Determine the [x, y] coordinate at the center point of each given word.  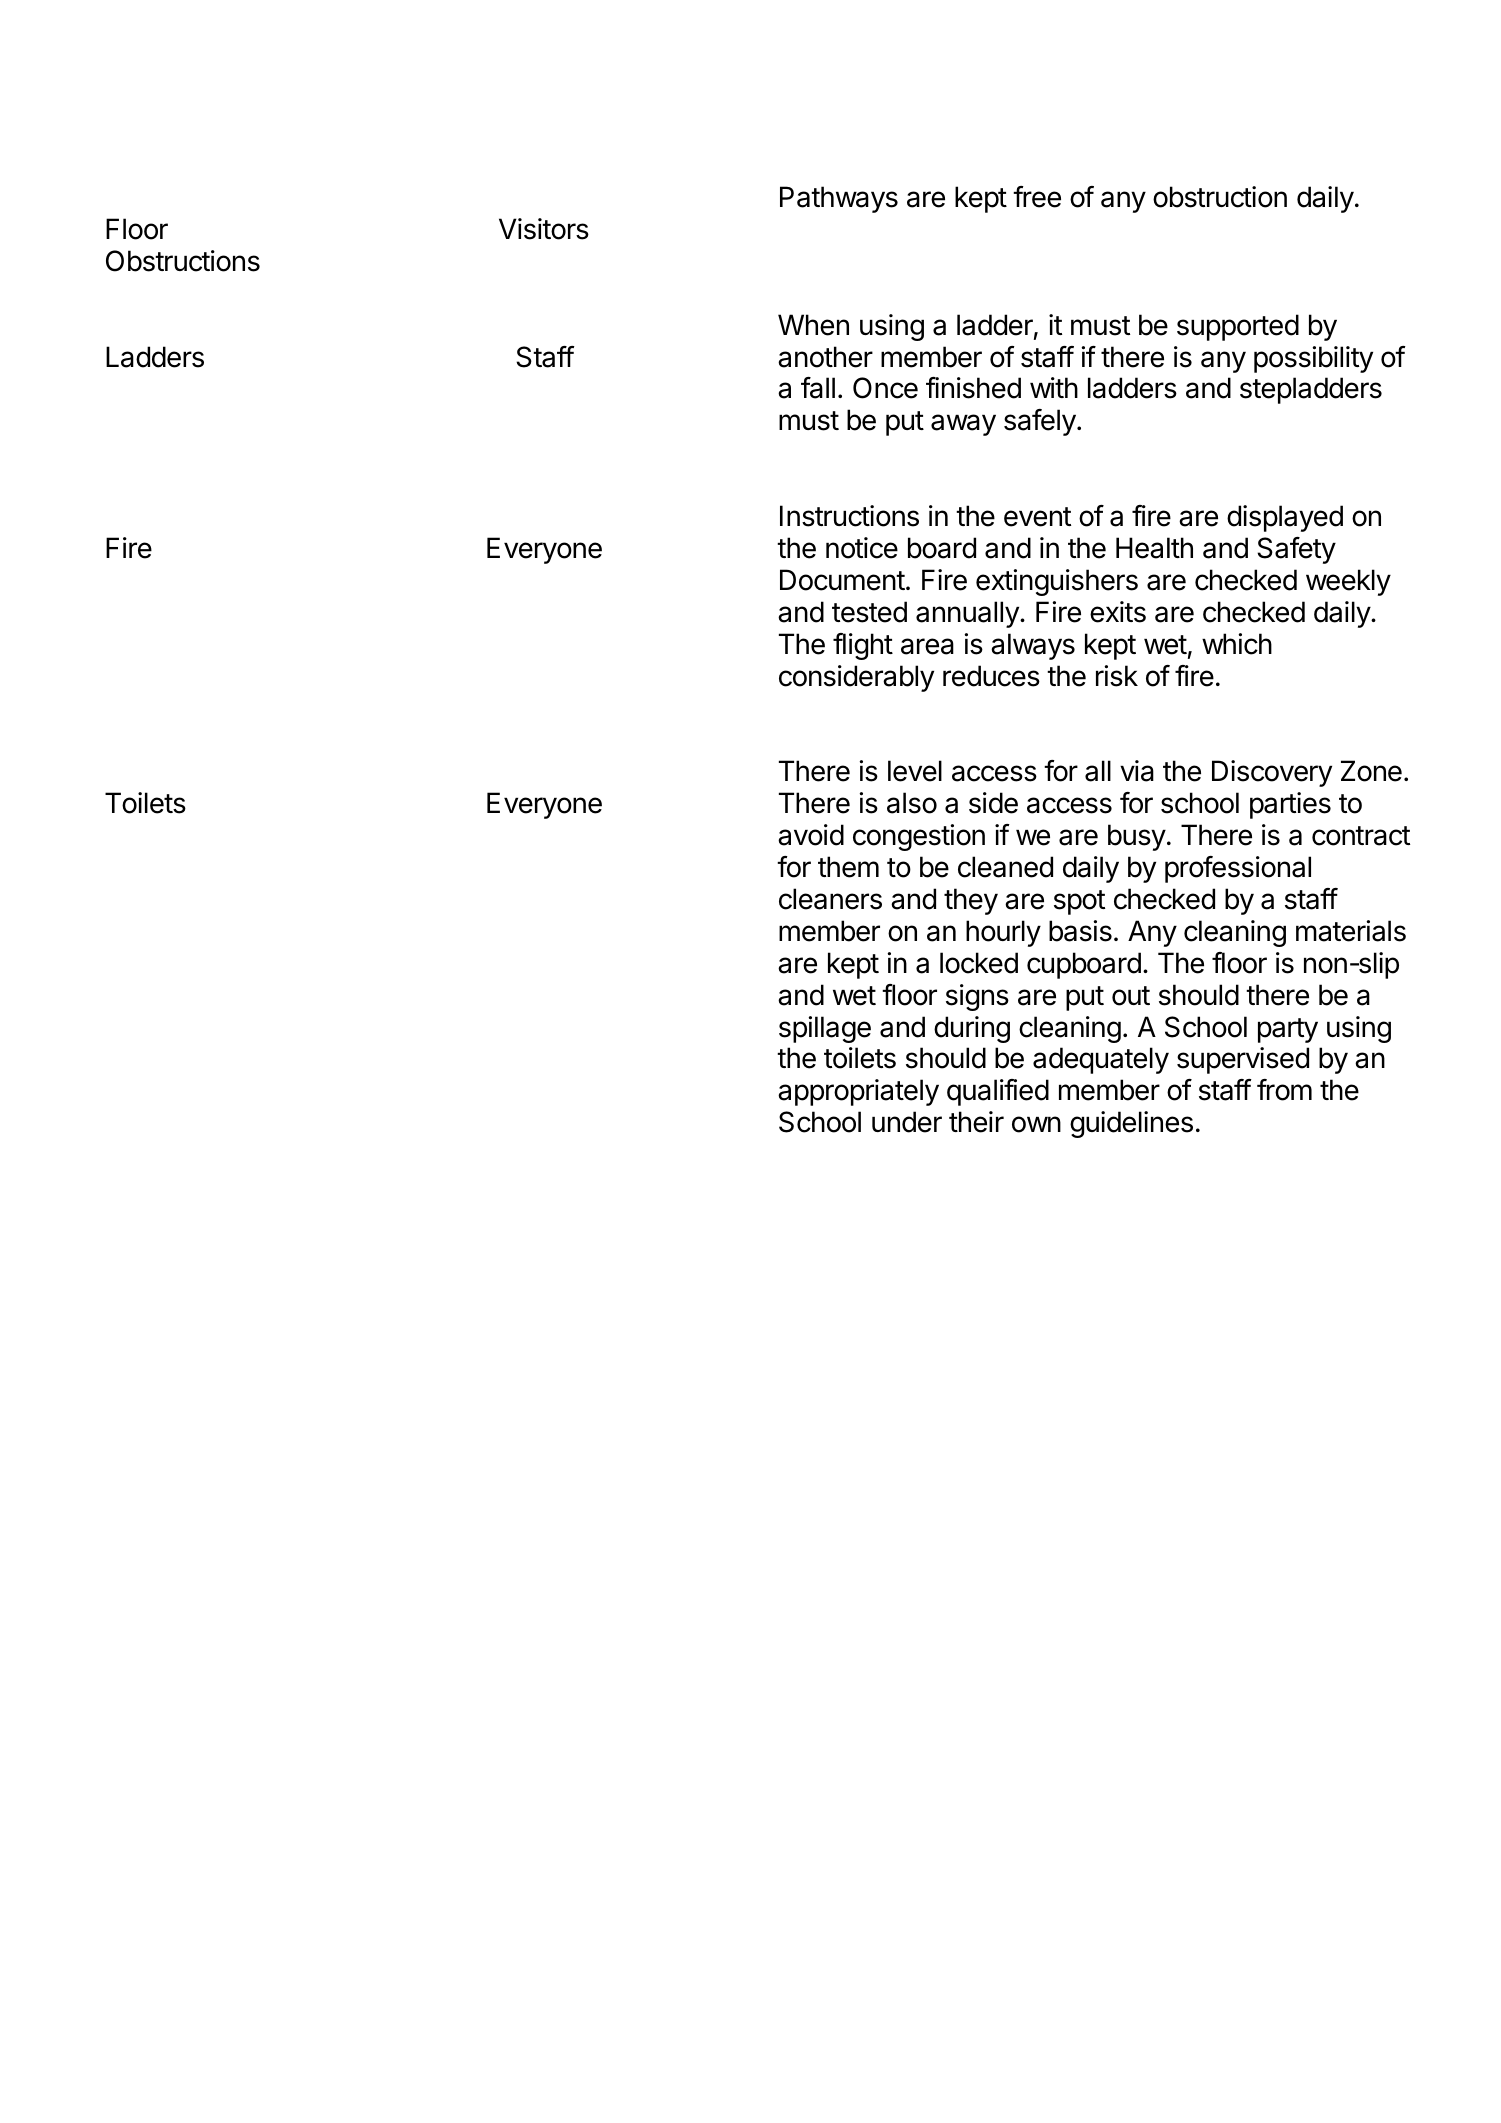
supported [1238, 327]
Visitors [544, 229]
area [927, 646]
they [971, 901]
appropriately [858, 1092]
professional [1238, 869]
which [1237, 644]
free [1037, 197]
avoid [811, 835]
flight [863, 646]
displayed [1285, 518]
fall [818, 388]
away [963, 425]
